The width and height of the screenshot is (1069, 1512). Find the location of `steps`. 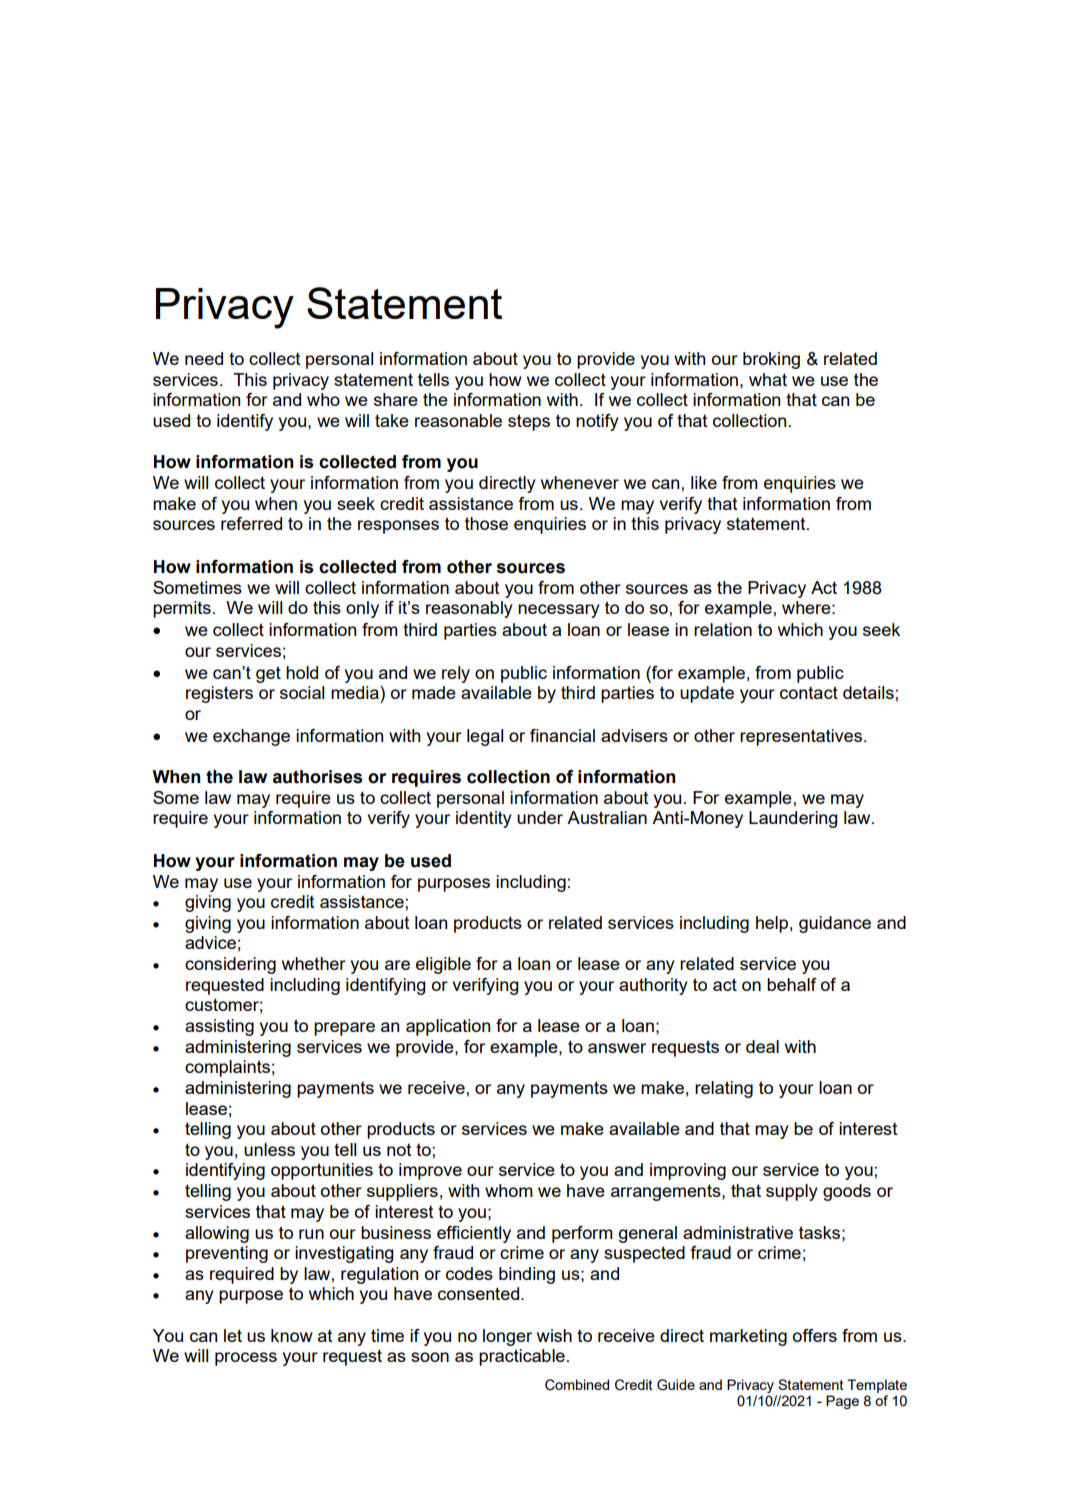

steps is located at coordinates (529, 422).
